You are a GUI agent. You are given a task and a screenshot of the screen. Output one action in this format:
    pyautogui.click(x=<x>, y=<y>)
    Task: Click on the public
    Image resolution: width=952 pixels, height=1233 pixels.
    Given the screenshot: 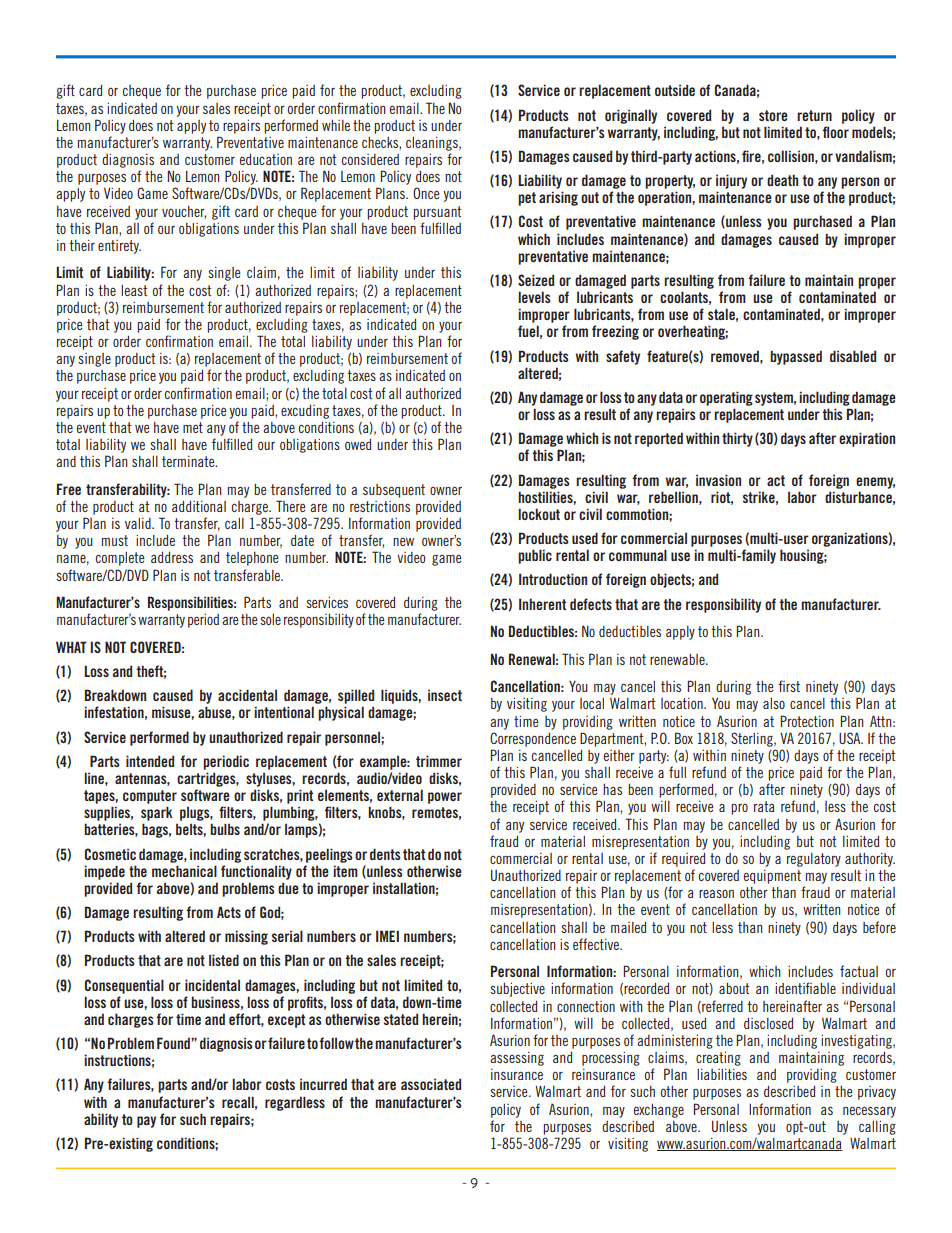 What is the action you would take?
    pyautogui.click(x=535, y=556)
